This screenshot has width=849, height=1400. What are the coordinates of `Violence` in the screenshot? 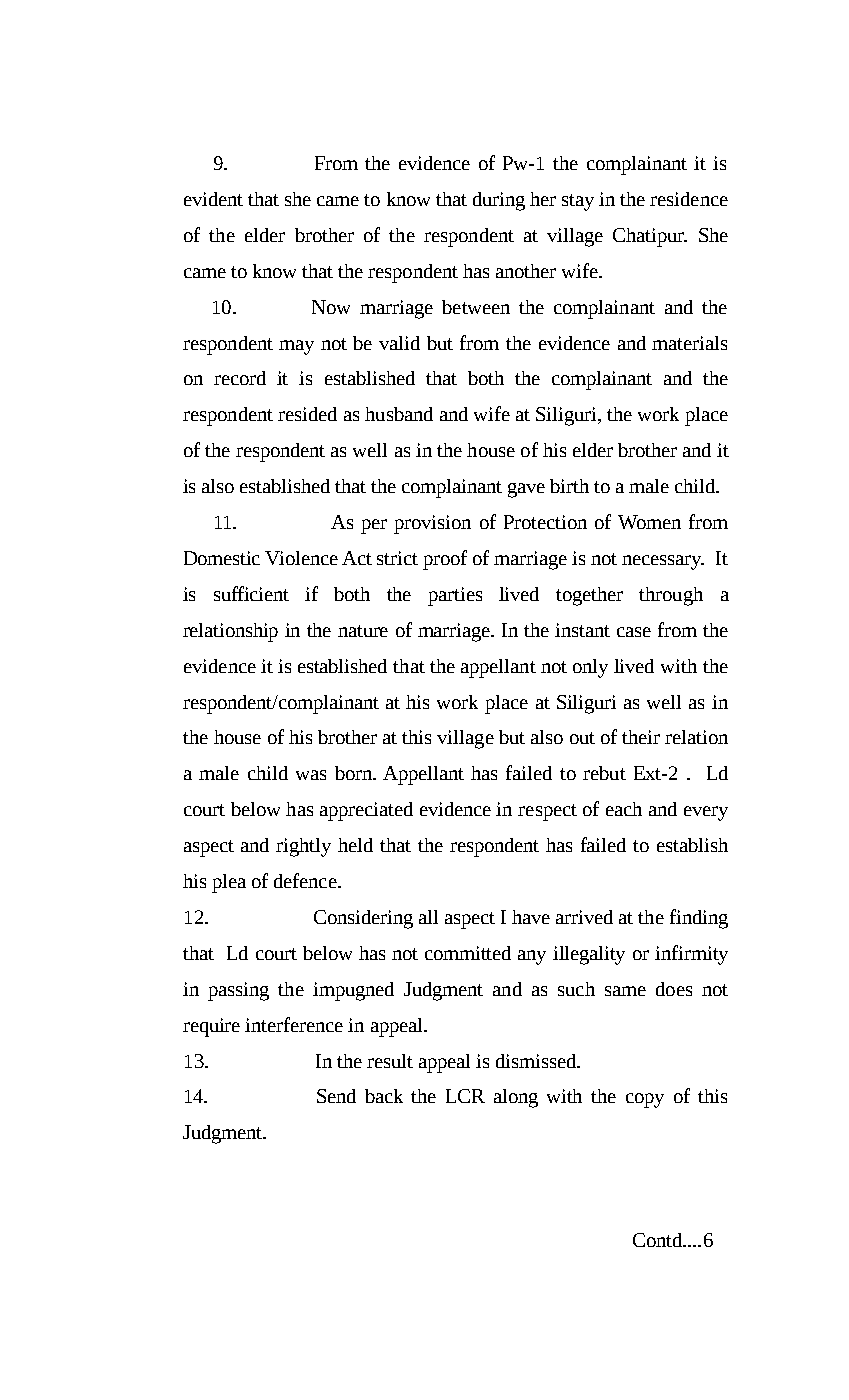 It's located at (301, 558).
